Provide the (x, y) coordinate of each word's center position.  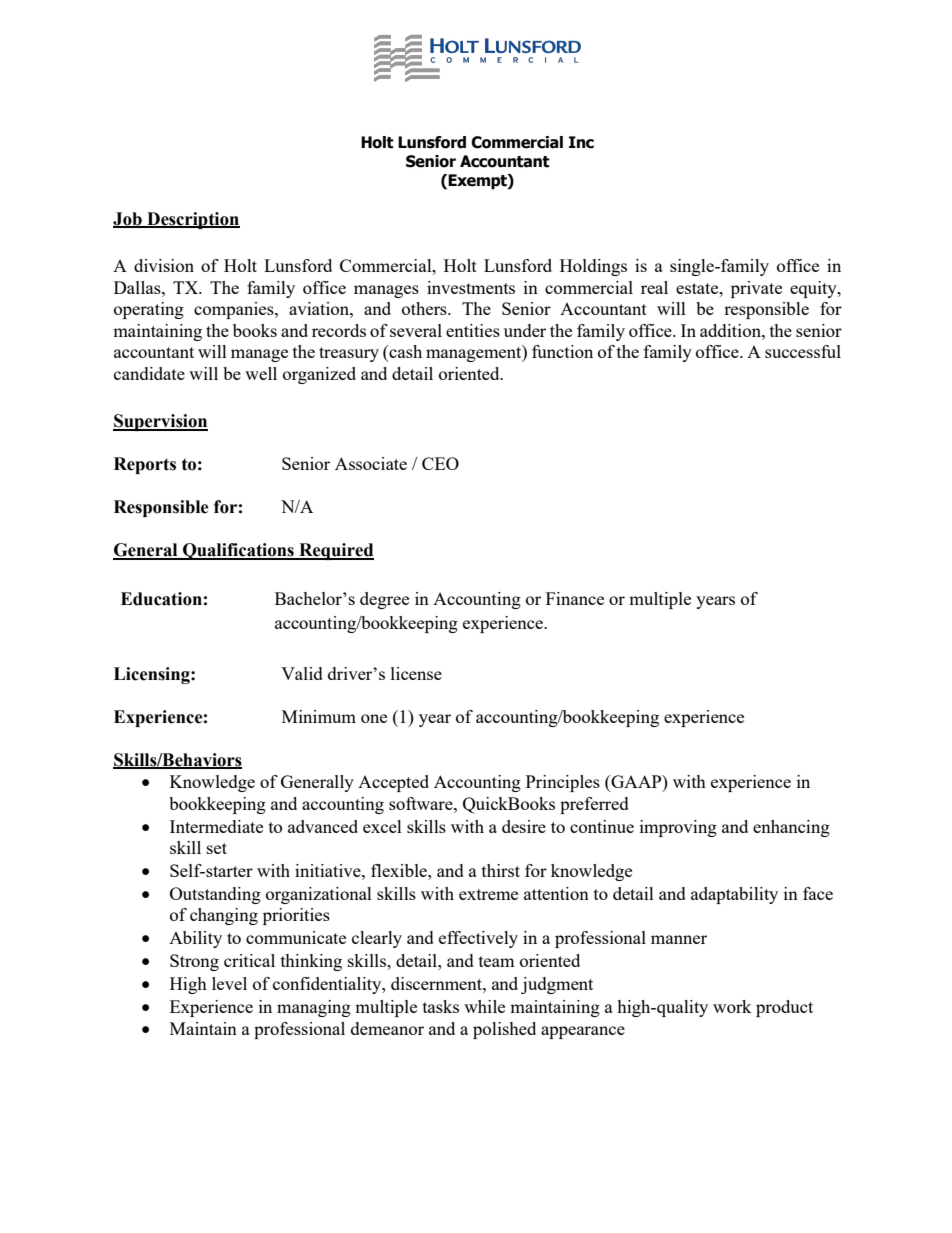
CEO (440, 463)
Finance (575, 598)
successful (803, 351)
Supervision (160, 422)
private (756, 289)
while (484, 1006)
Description (192, 220)
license (416, 673)
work (732, 1006)
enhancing (791, 828)
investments (471, 287)
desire (524, 826)
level (229, 983)
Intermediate (216, 826)
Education (161, 599)
